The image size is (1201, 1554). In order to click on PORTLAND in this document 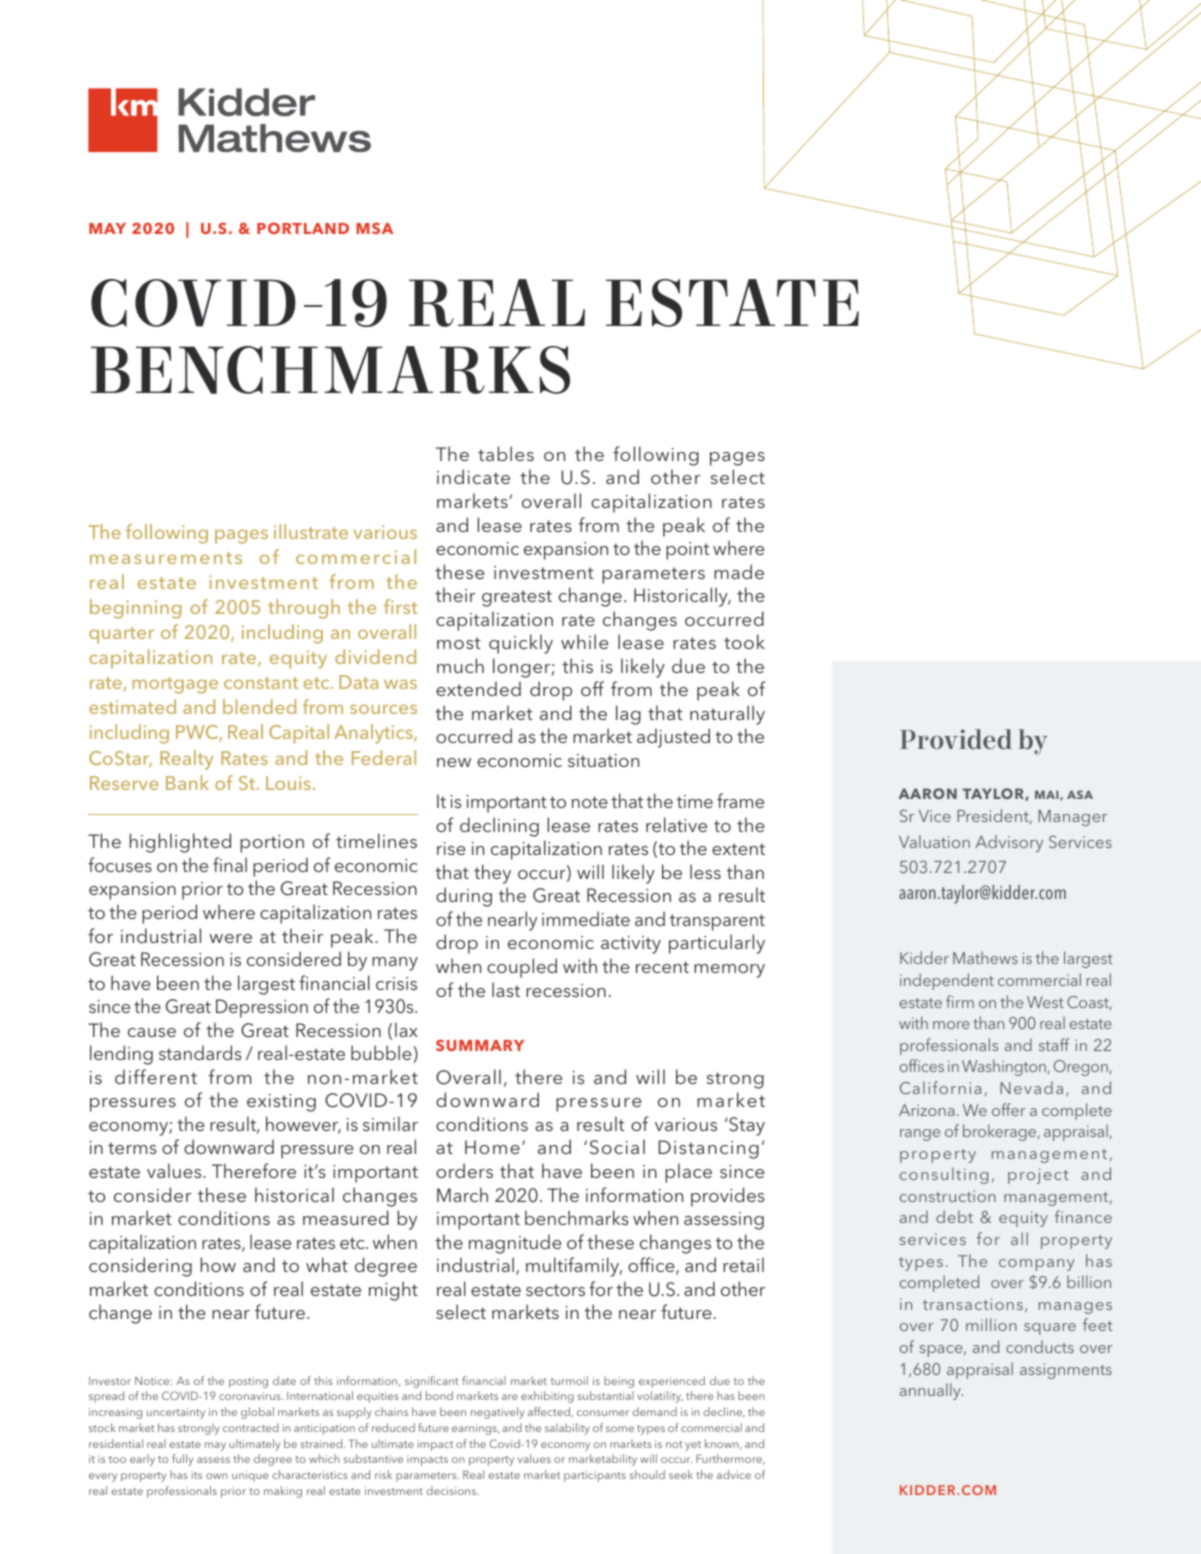, I will do `click(303, 228)`.
